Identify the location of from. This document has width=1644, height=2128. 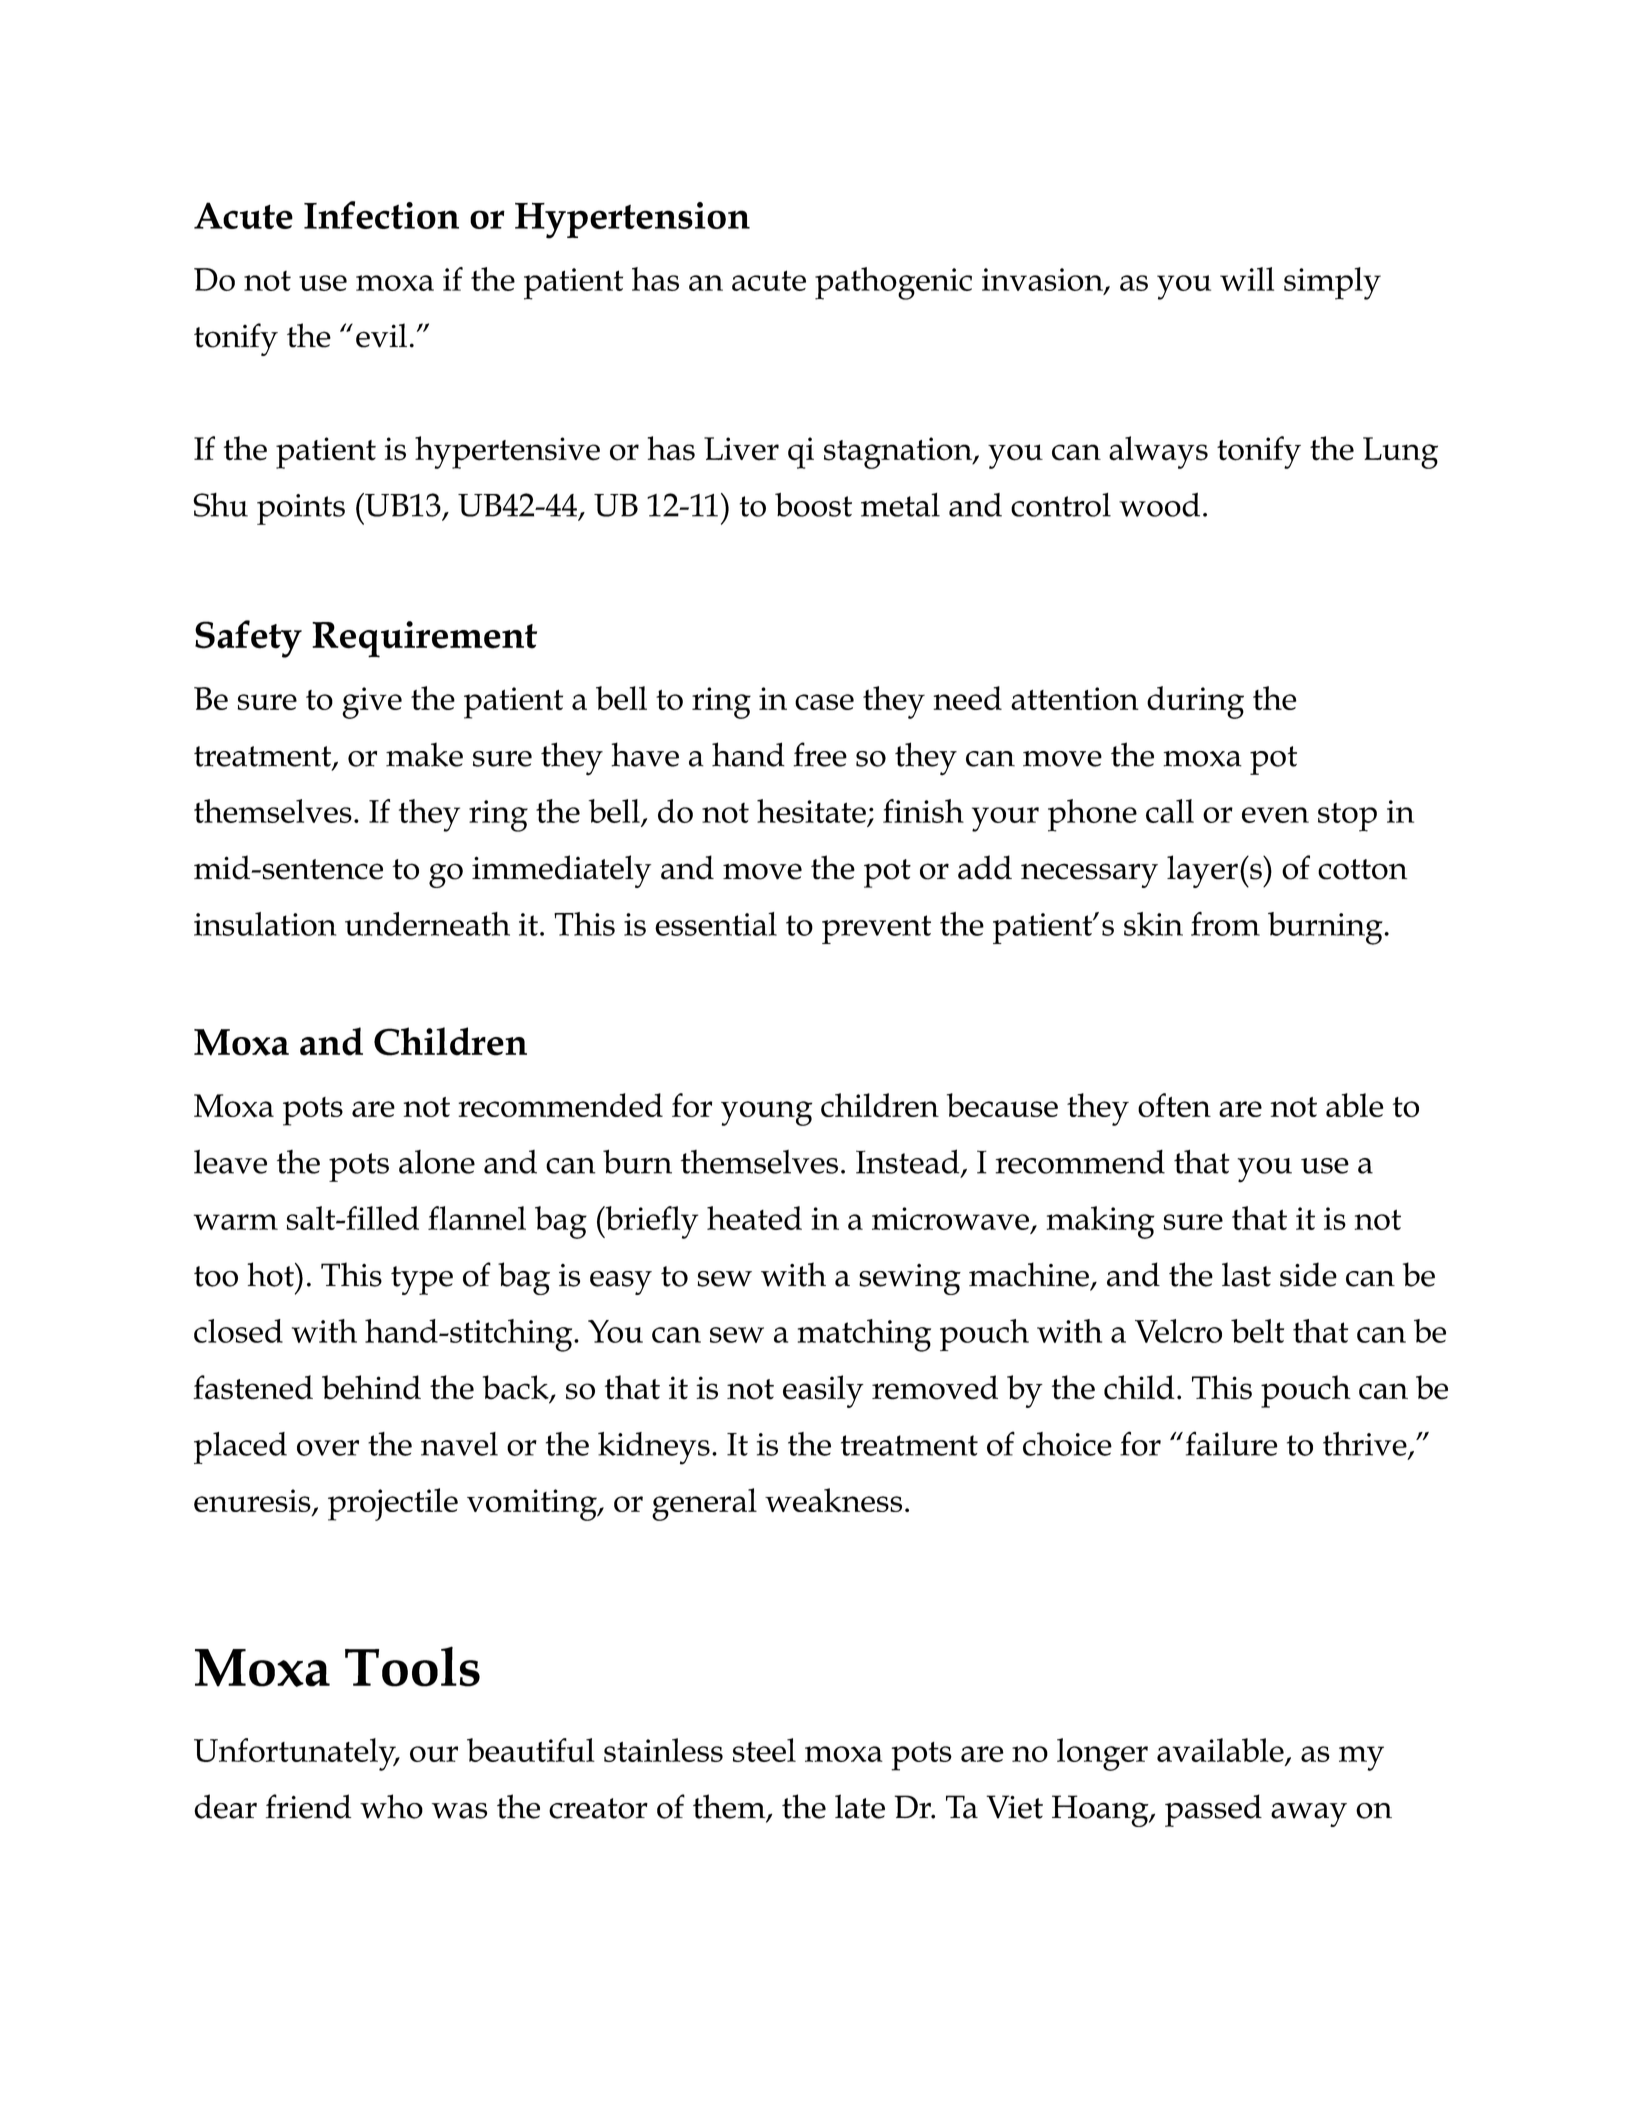
(1225, 924).
